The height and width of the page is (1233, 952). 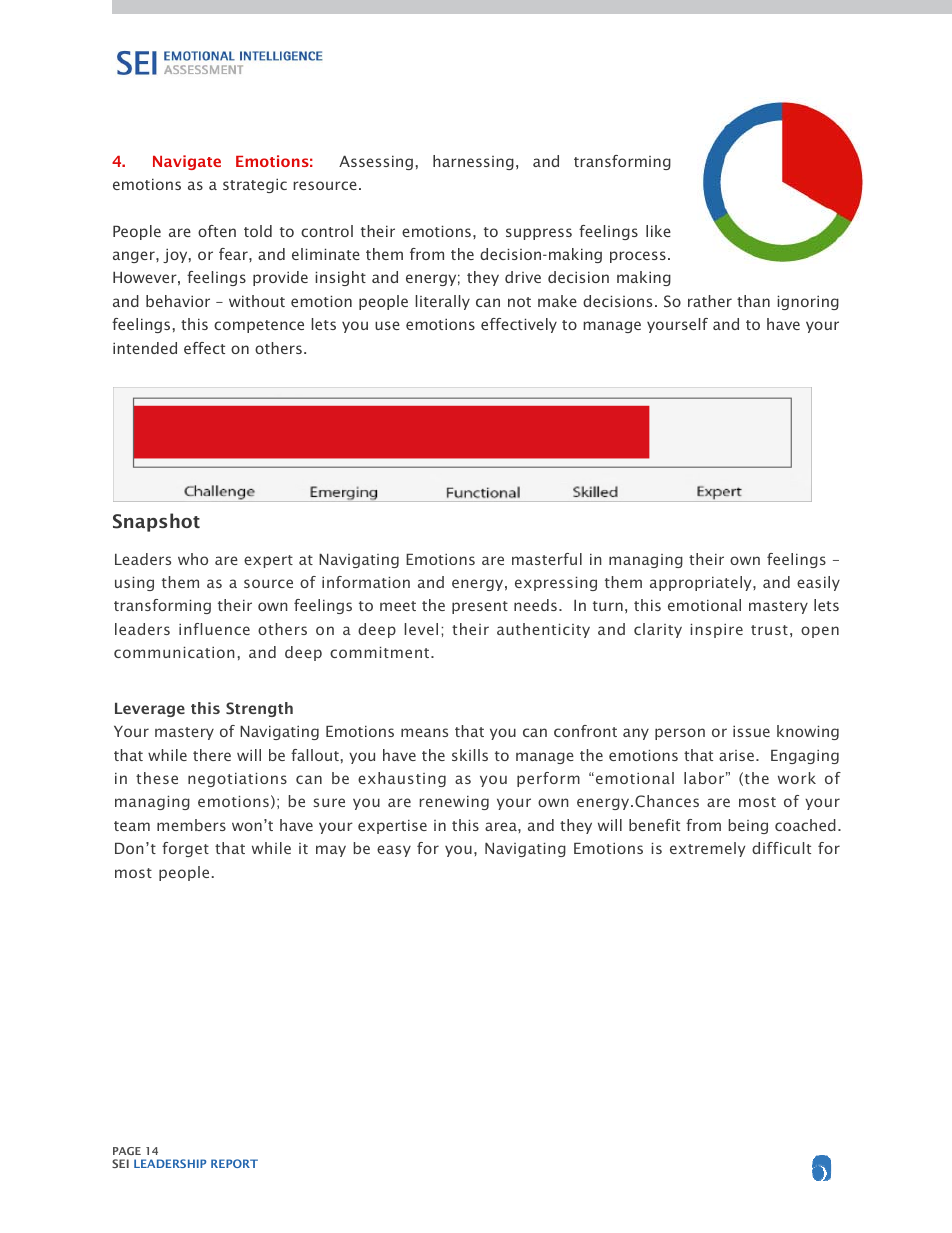 I want to click on present, so click(x=480, y=607).
